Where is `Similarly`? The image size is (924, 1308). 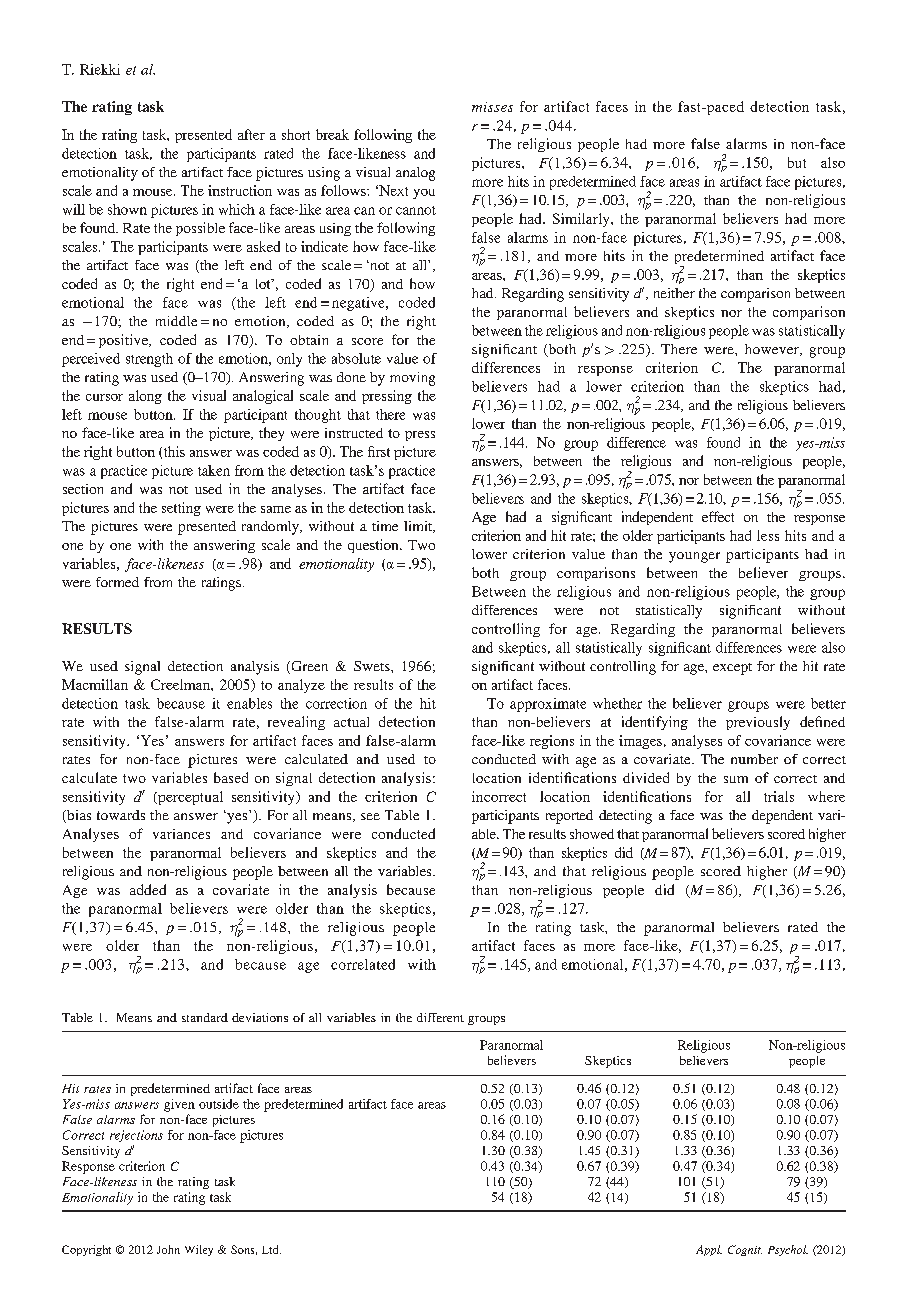 Similarly is located at coordinates (582, 220).
